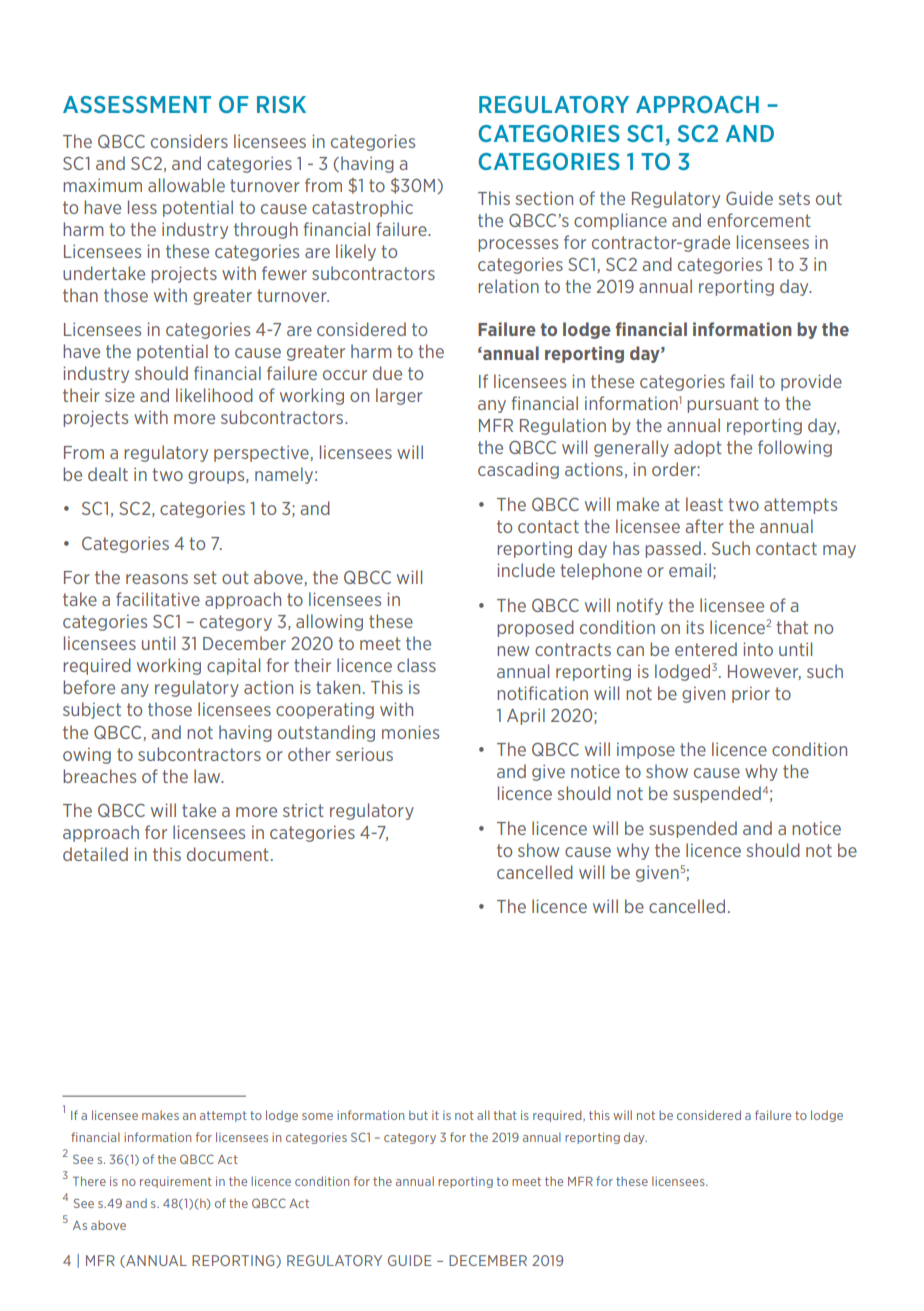 This document has width=924, height=1311. Describe the element at coordinates (208, 776) in the document. I see `law` at that location.
